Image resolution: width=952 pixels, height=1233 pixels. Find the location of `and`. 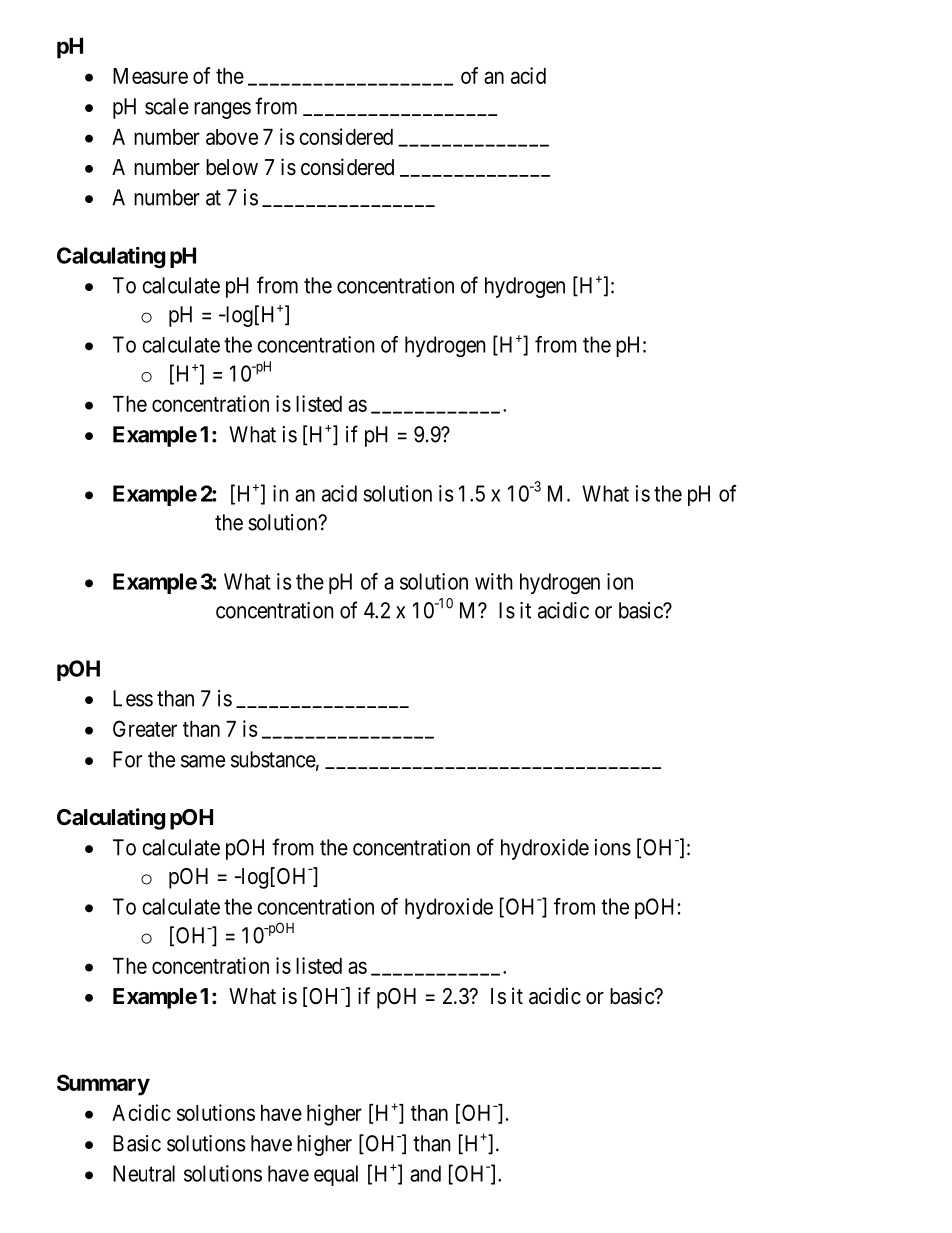

and is located at coordinates (425, 1173).
